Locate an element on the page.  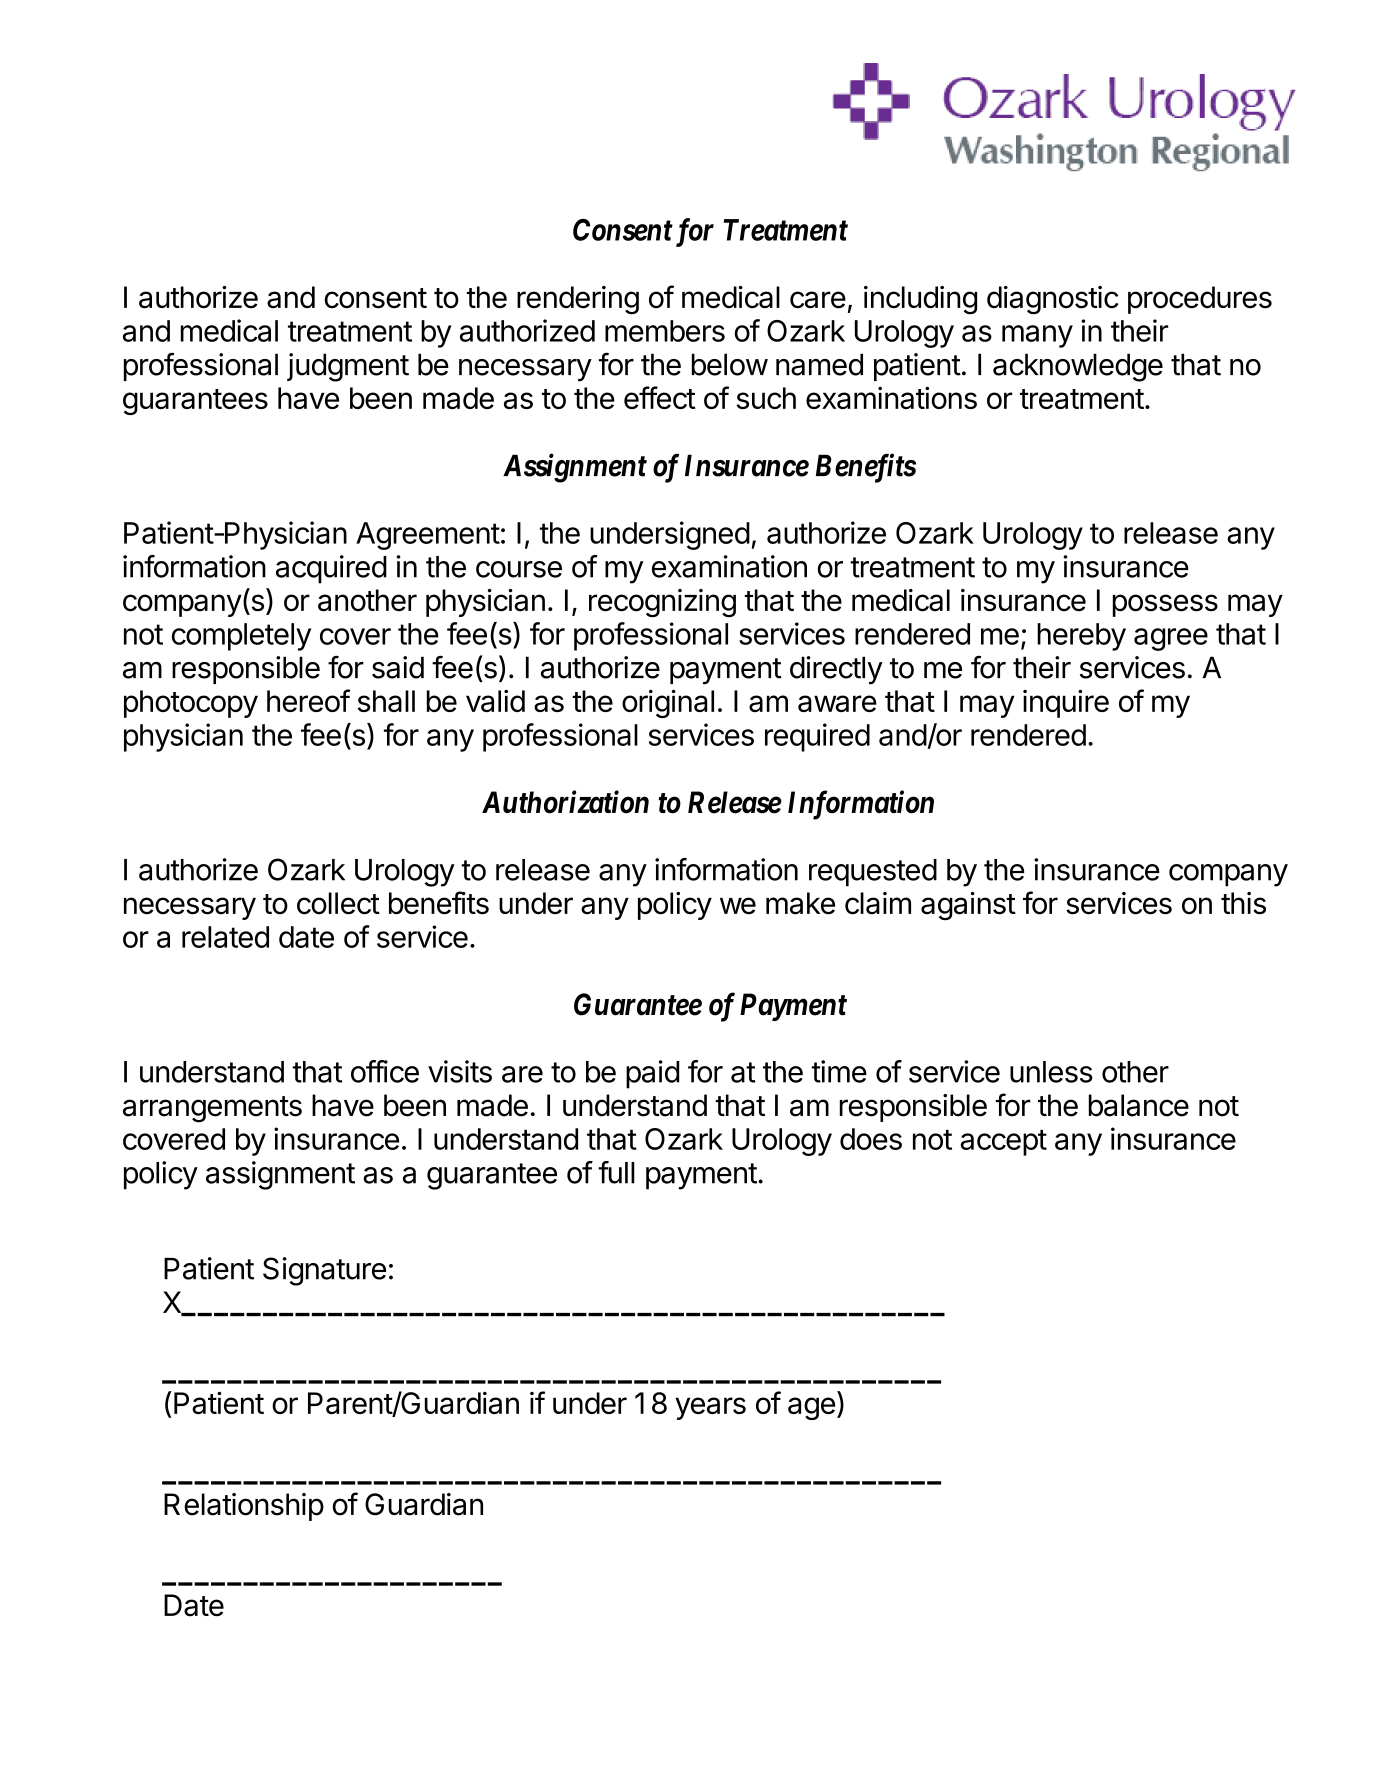
Relationship is located at coordinates (244, 1507).
